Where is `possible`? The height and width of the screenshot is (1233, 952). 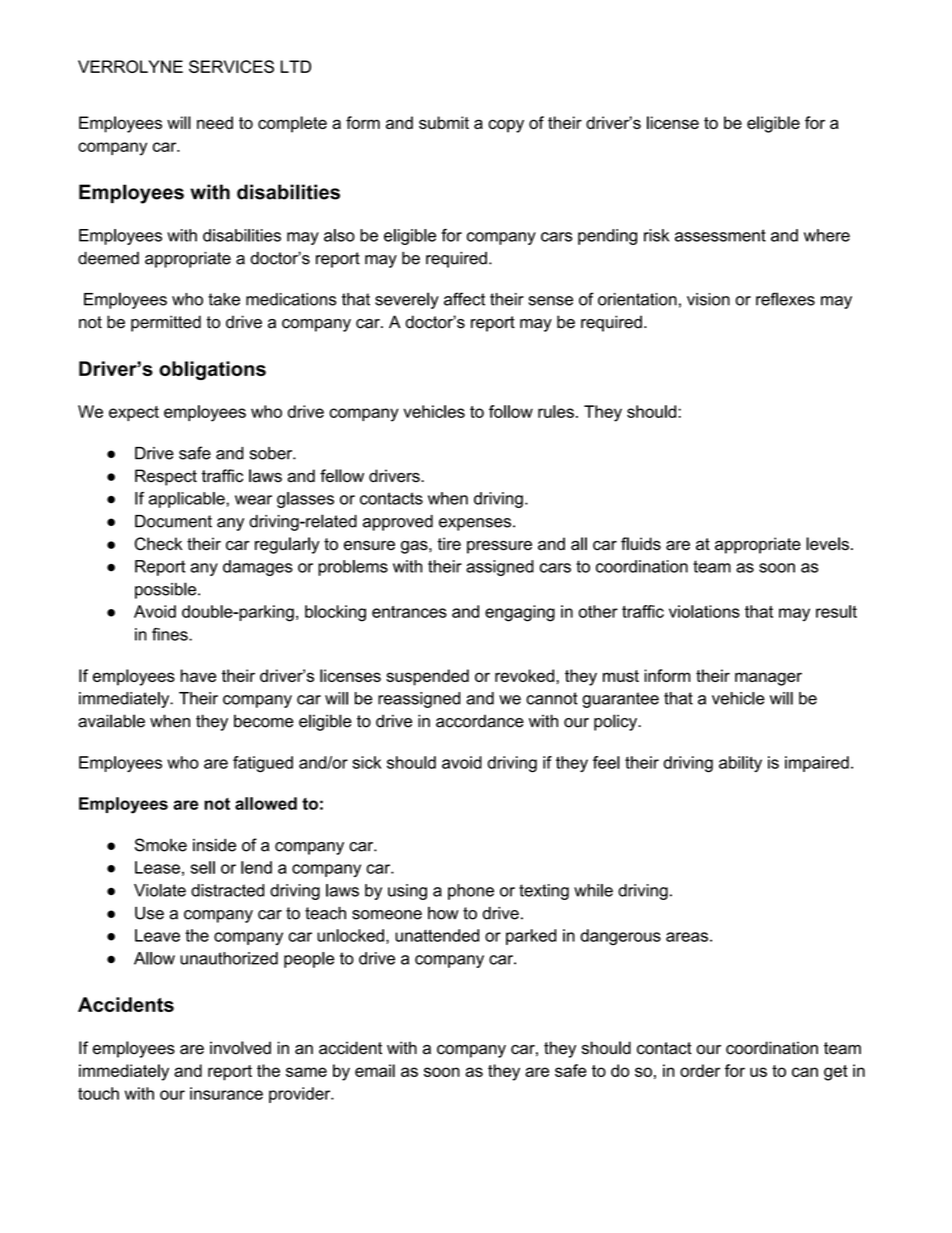 possible is located at coordinates (167, 590).
